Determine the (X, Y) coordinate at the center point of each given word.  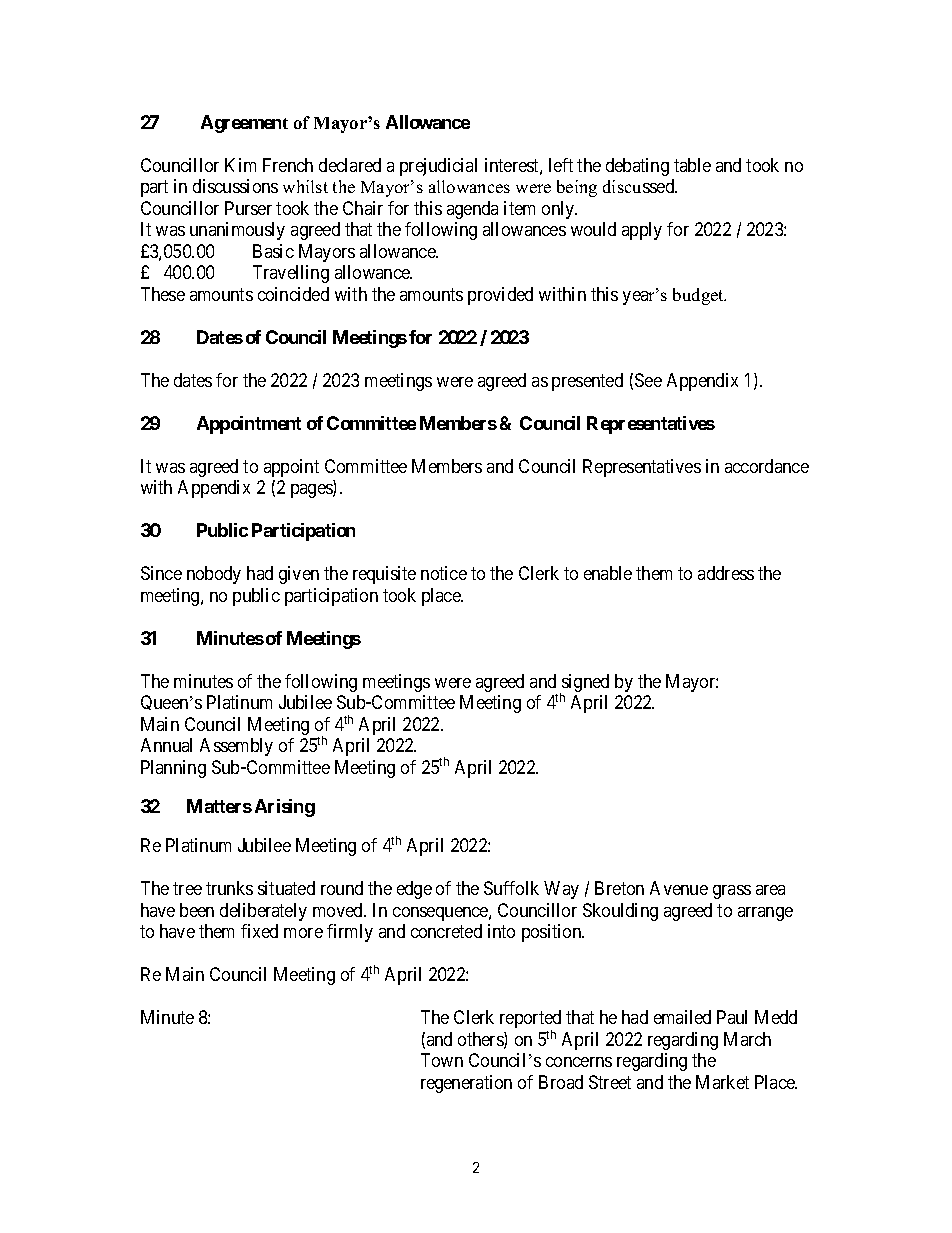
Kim (240, 165)
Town (442, 1060)
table (692, 165)
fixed (259, 931)
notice (444, 573)
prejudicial (438, 167)
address (726, 573)
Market (722, 1082)
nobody (214, 575)
